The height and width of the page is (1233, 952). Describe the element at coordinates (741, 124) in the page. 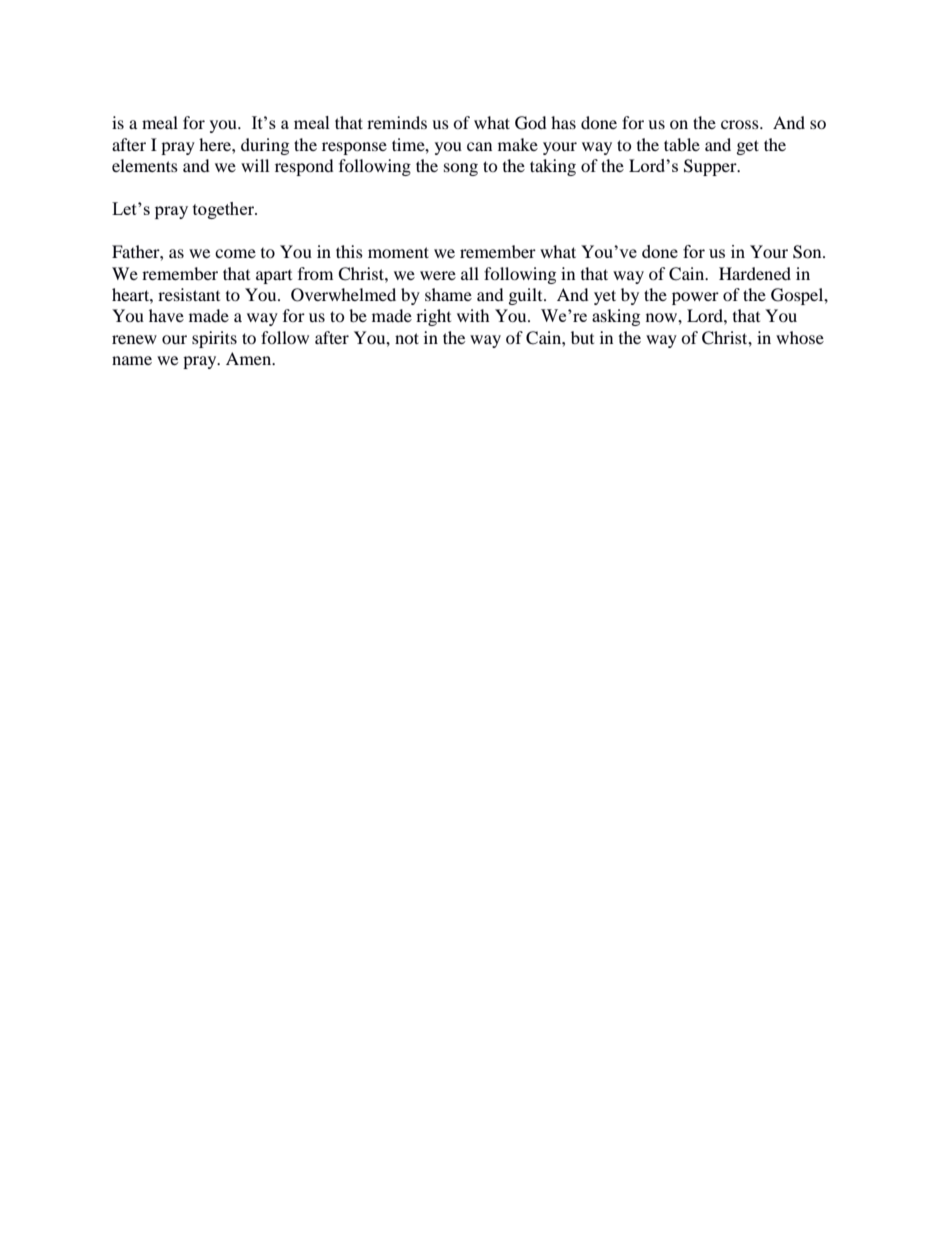

I see `cross` at that location.
